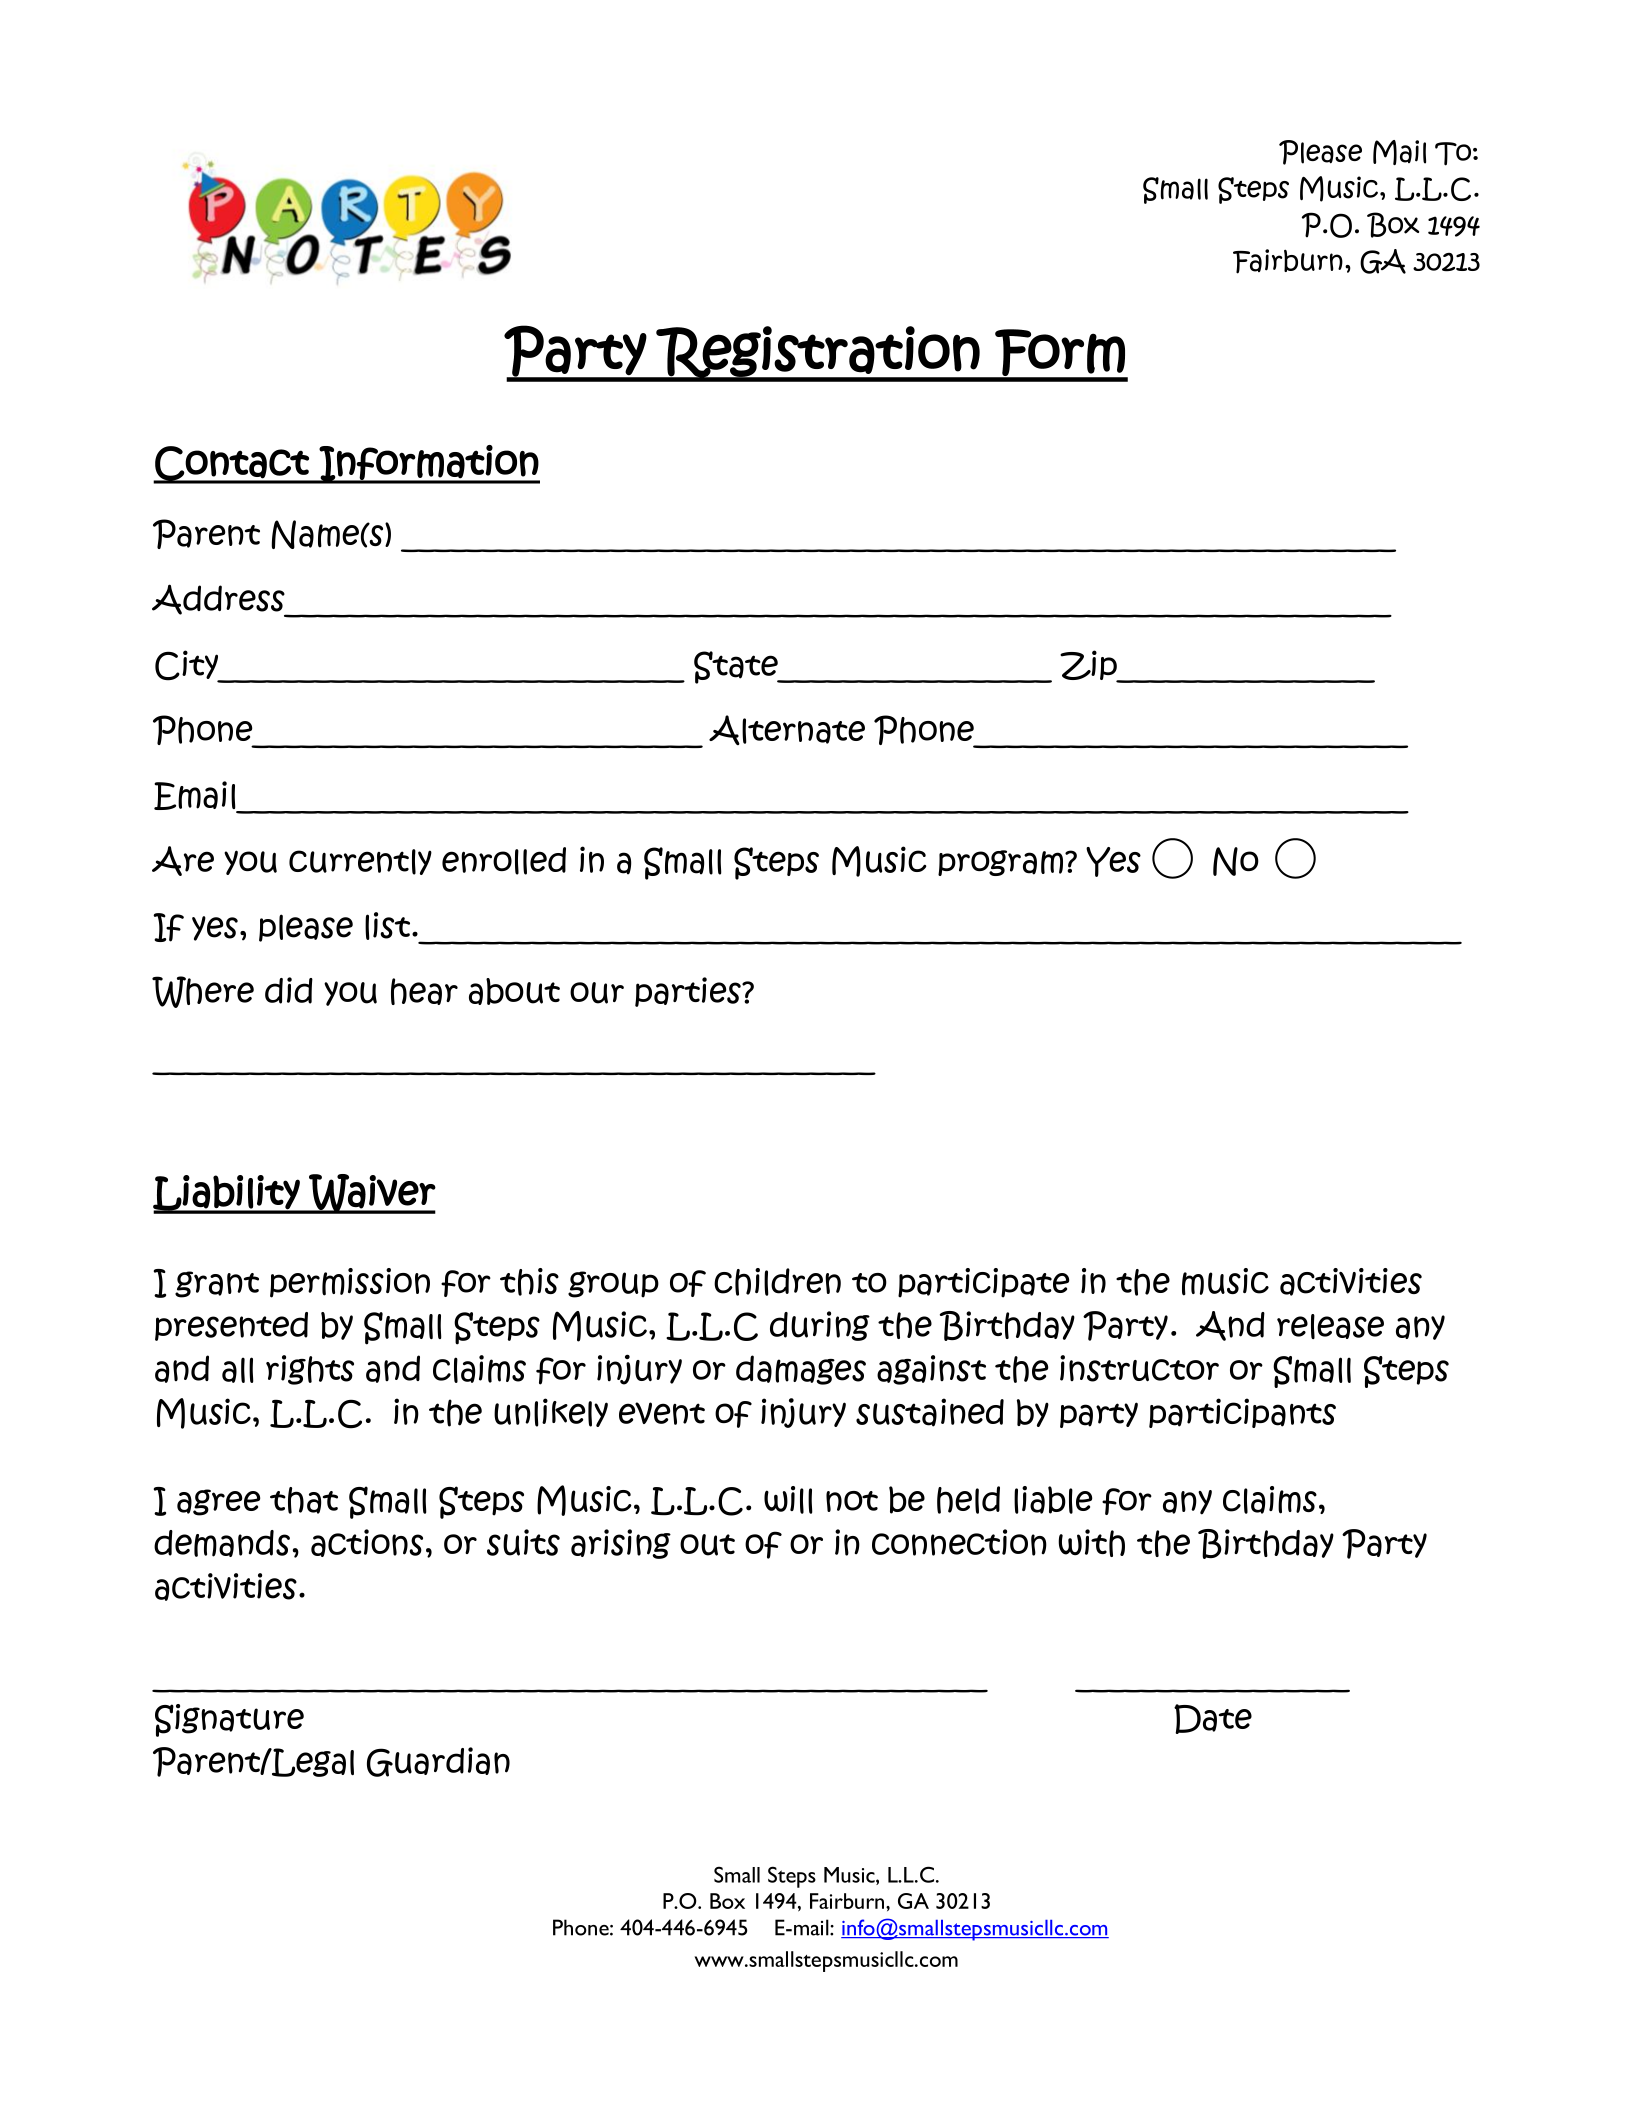 The width and height of the screenshot is (1634, 2115). What do you see at coordinates (1002, 863) in the screenshot?
I see `program` at bounding box center [1002, 863].
